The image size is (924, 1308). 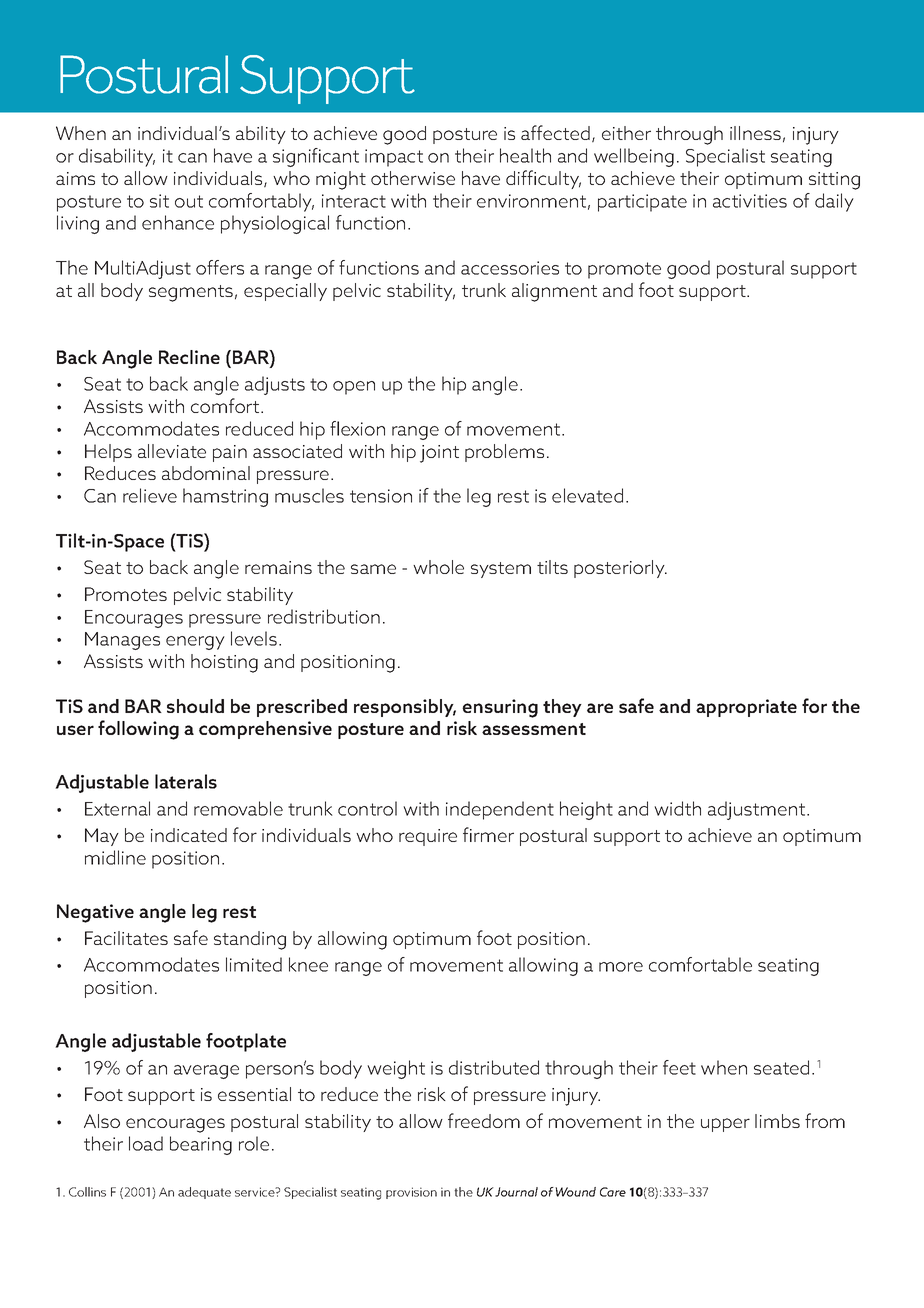 What do you see at coordinates (587, 495) in the page?
I see `elevated` at bounding box center [587, 495].
